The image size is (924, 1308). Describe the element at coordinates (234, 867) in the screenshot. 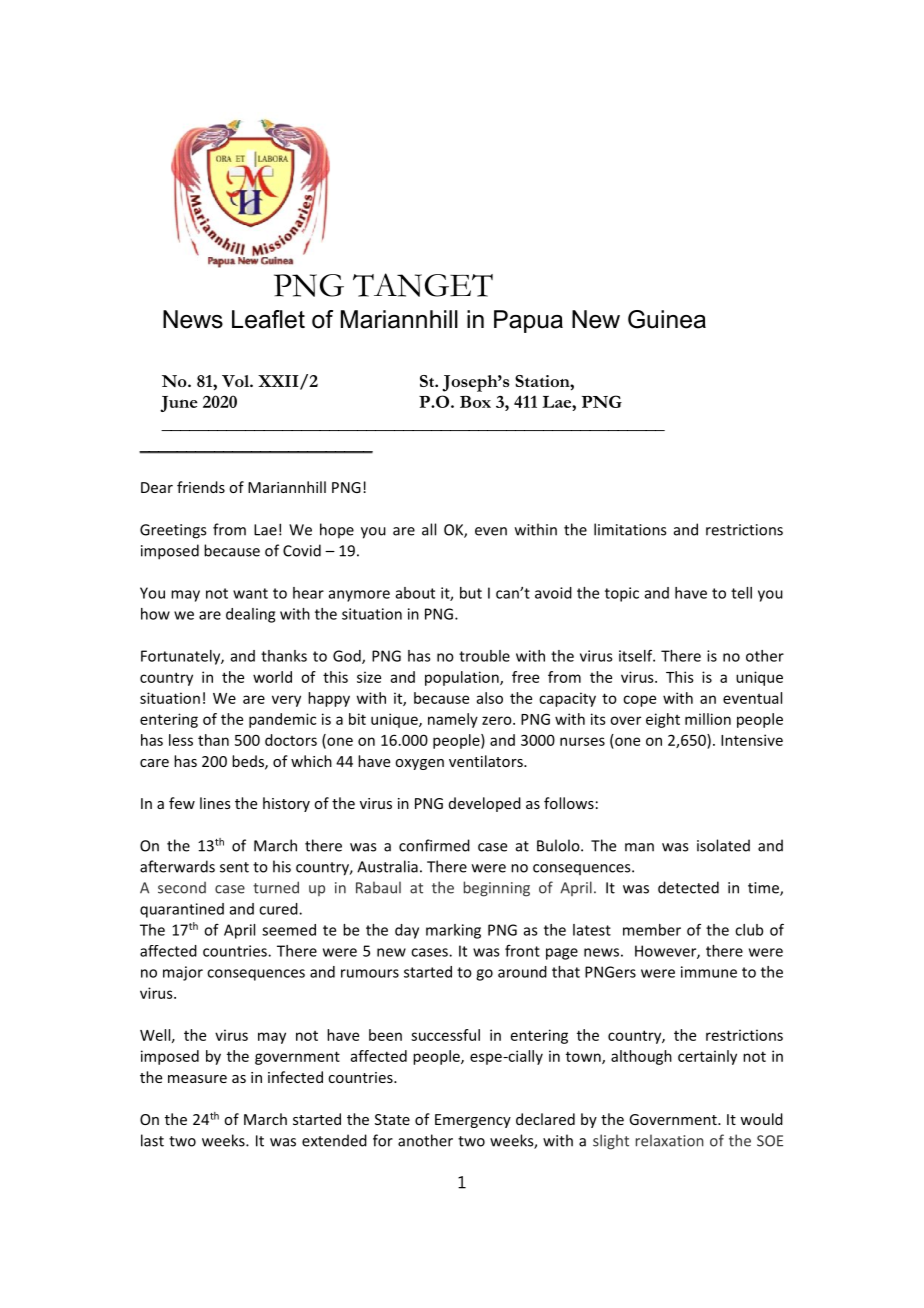

I see `sent` at that location.
